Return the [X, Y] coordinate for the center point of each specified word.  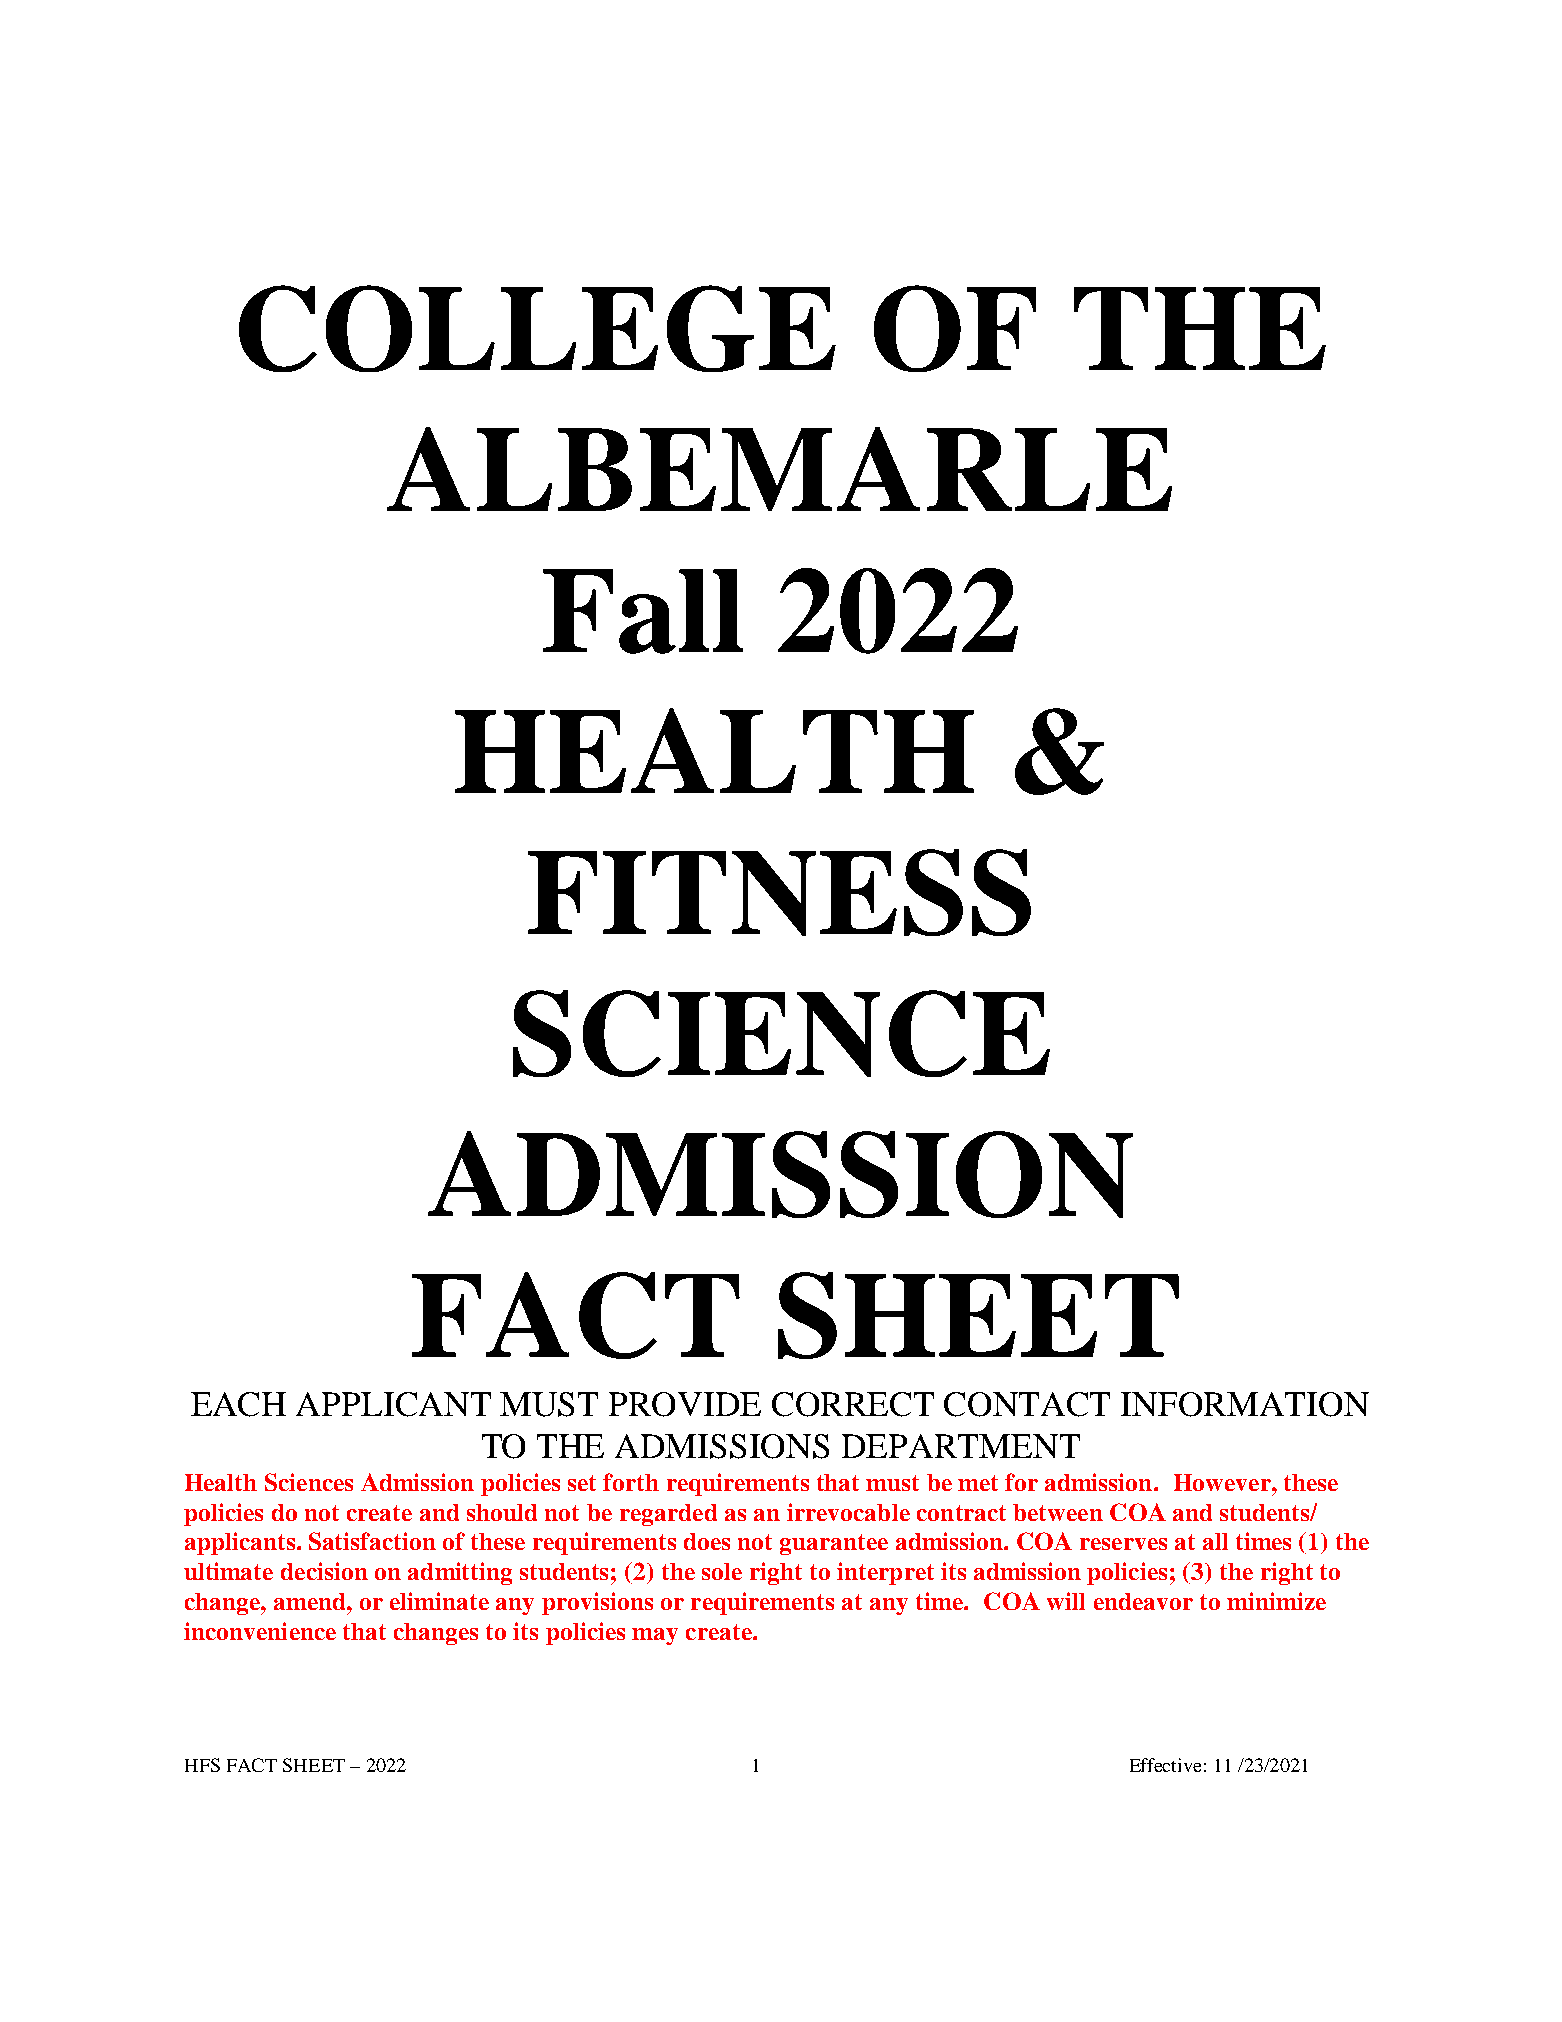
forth [631, 1482]
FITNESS [779, 892]
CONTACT [1027, 1404]
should [502, 1512]
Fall [643, 611]
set [582, 1483]
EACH [238, 1404]
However [1223, 1482]
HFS [202, 1765]
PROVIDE [685, 1404]
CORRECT [853, 1404]
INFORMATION [1245, 1404]
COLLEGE [537, 328]
